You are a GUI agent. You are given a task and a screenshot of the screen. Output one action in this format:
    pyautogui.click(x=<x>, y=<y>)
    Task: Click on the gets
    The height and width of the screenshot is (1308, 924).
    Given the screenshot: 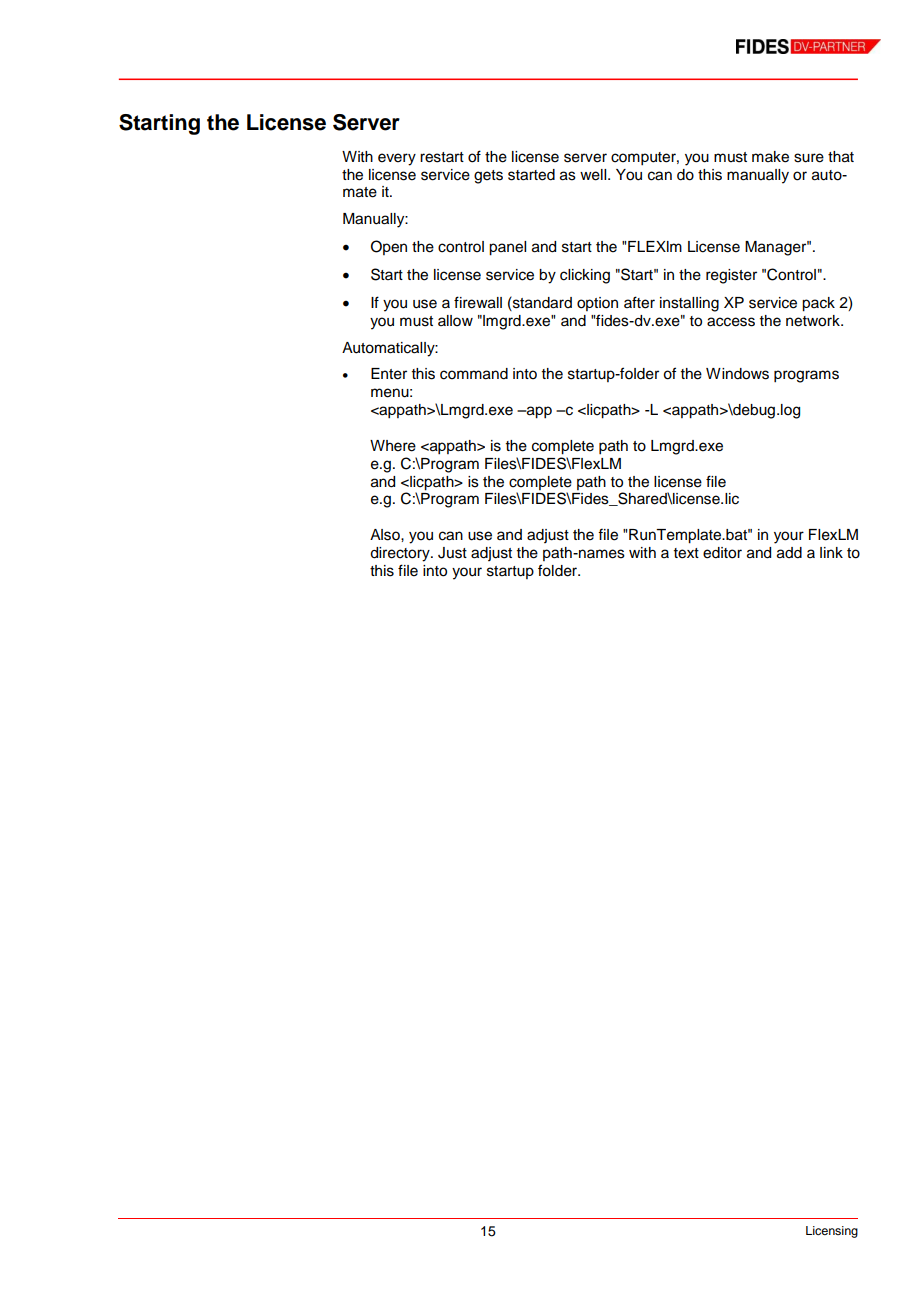 What is the action you would take?
    pyautogui.click(x=488, y=177)
